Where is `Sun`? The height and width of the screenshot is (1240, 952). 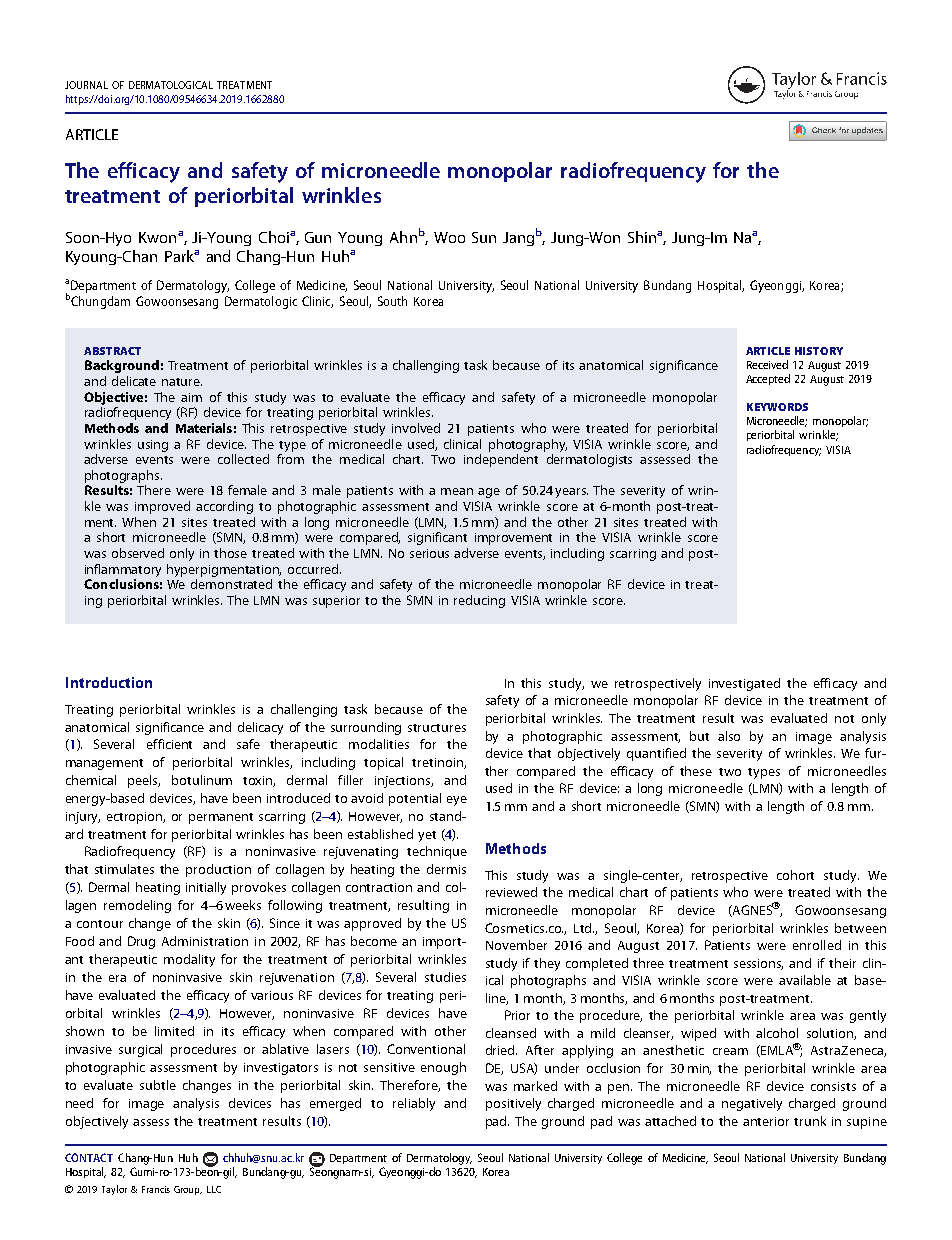 Sun is located at coordinates (484, 237).
